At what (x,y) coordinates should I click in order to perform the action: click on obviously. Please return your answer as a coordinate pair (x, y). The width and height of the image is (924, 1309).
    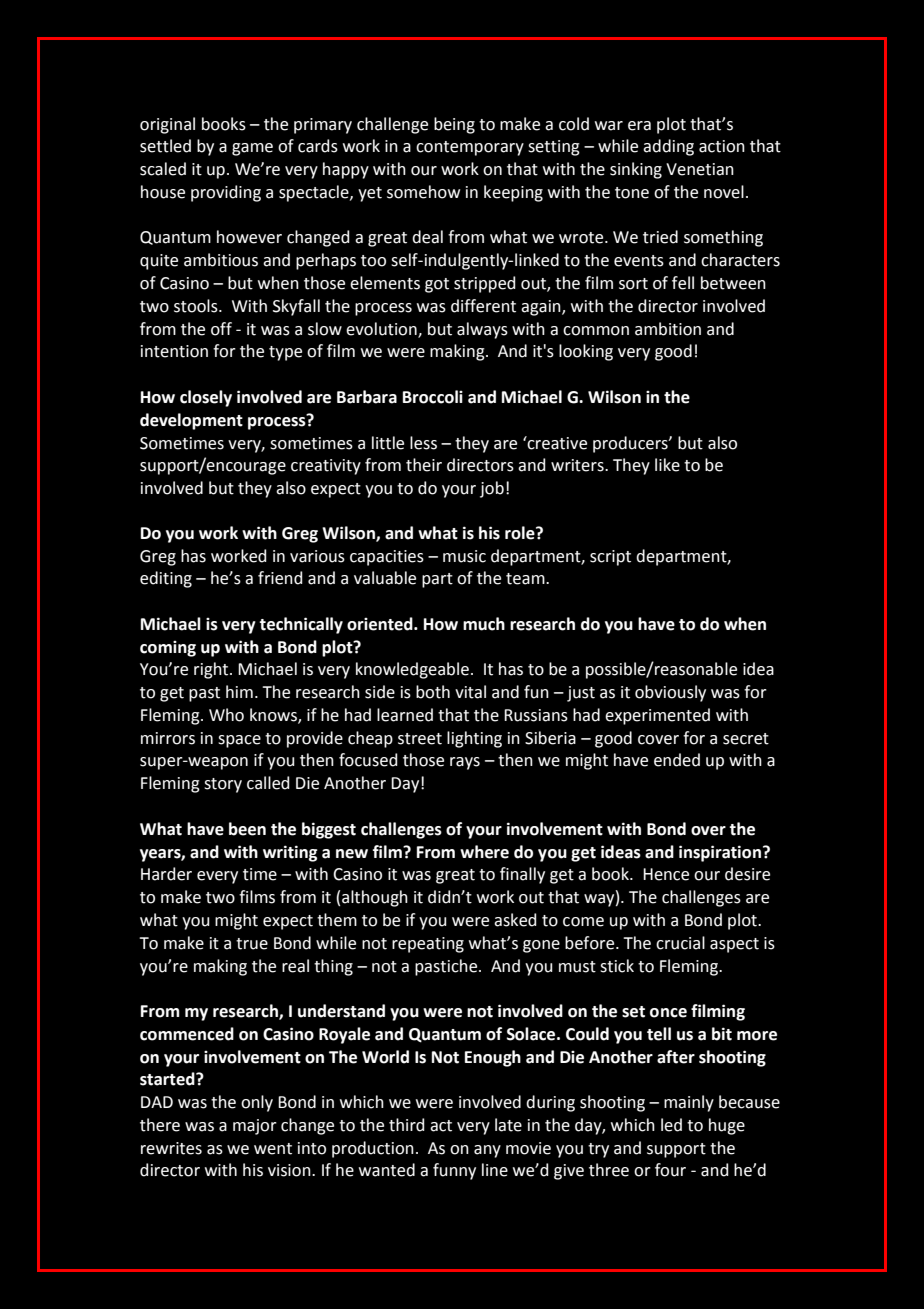
    Looking at the image, I should click on (670, 693).
